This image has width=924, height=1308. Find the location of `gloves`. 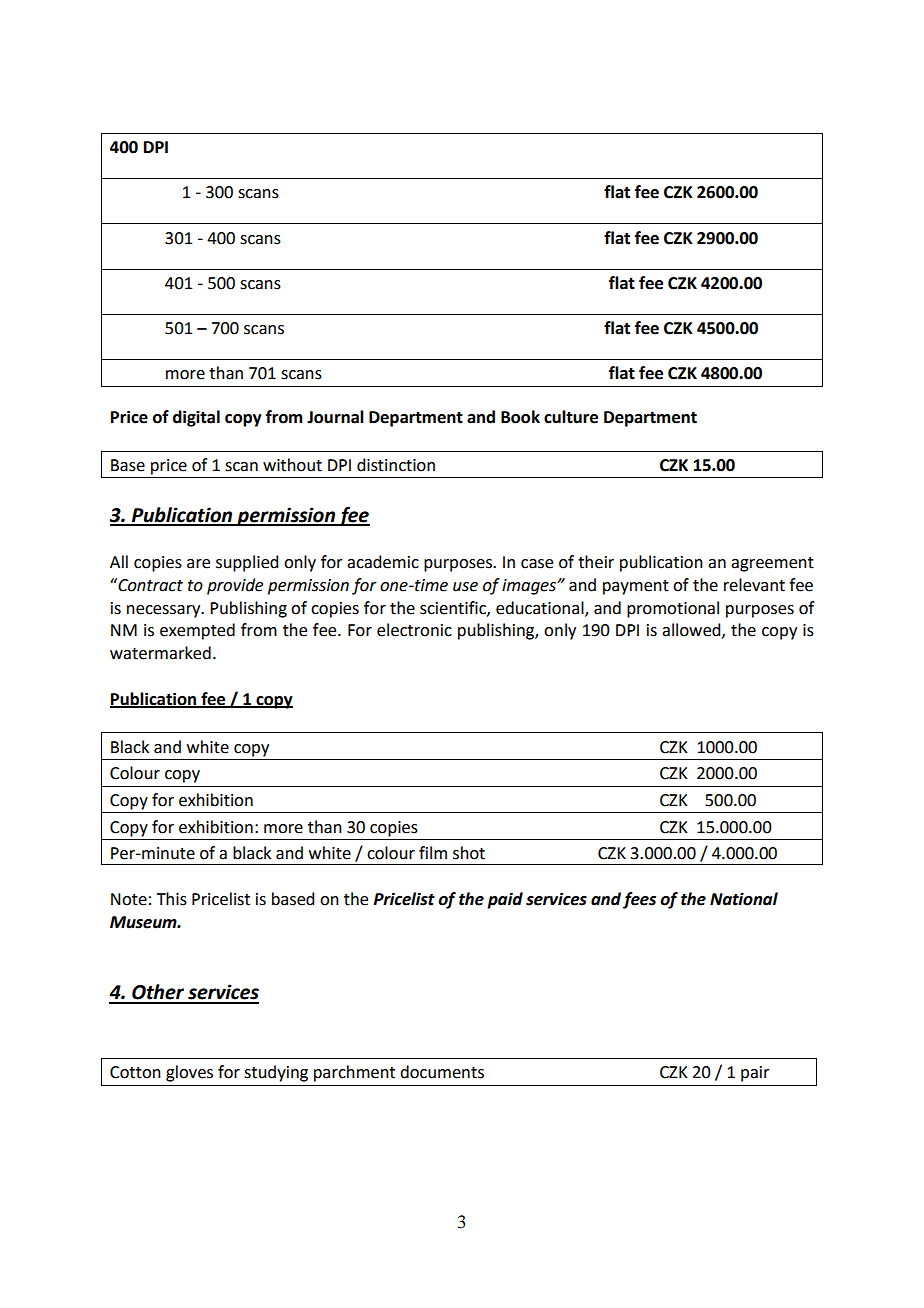

gloves is located at coordinates (189, 1073).
